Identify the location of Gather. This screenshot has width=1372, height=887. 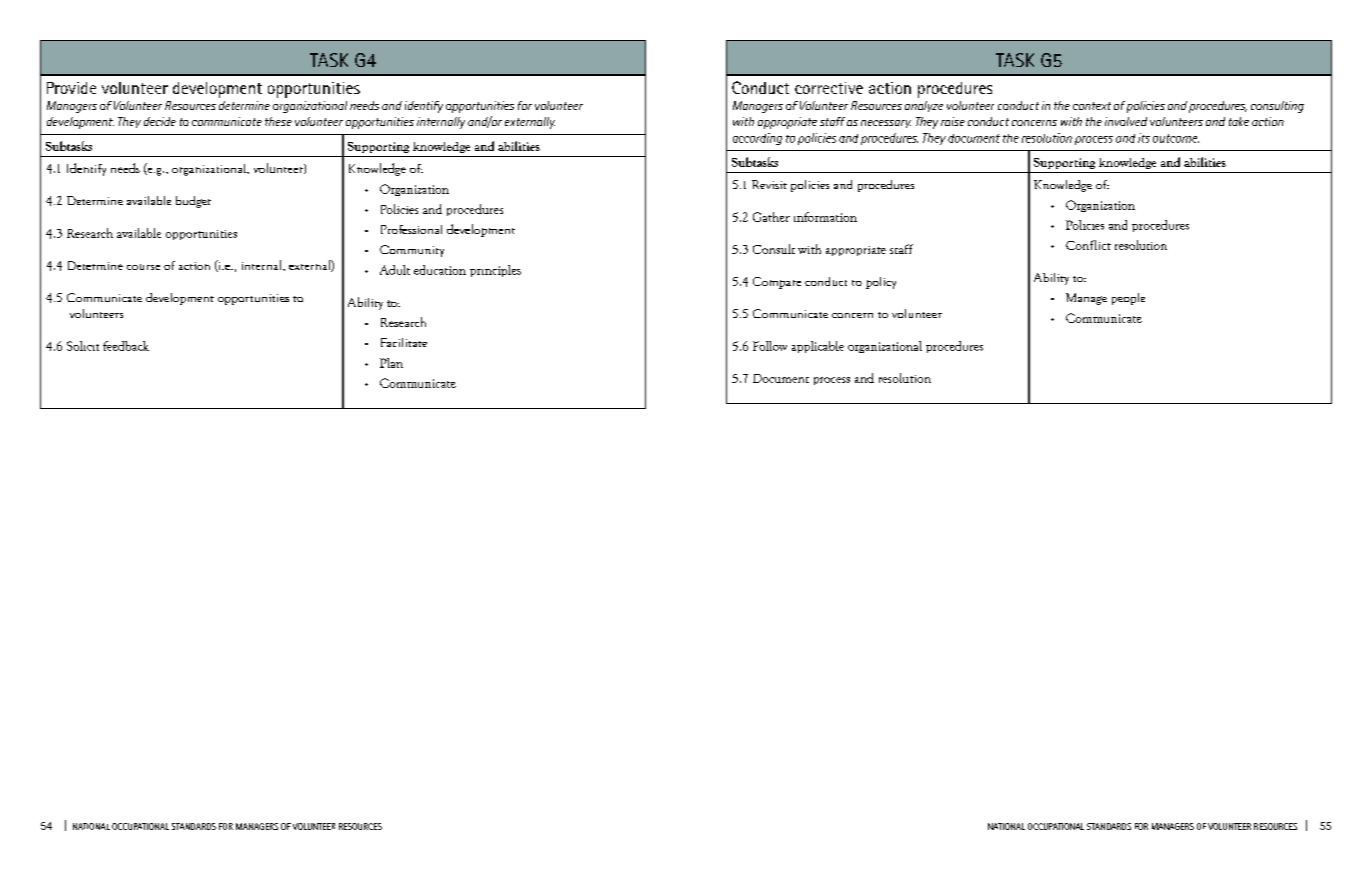
(771, 217).
